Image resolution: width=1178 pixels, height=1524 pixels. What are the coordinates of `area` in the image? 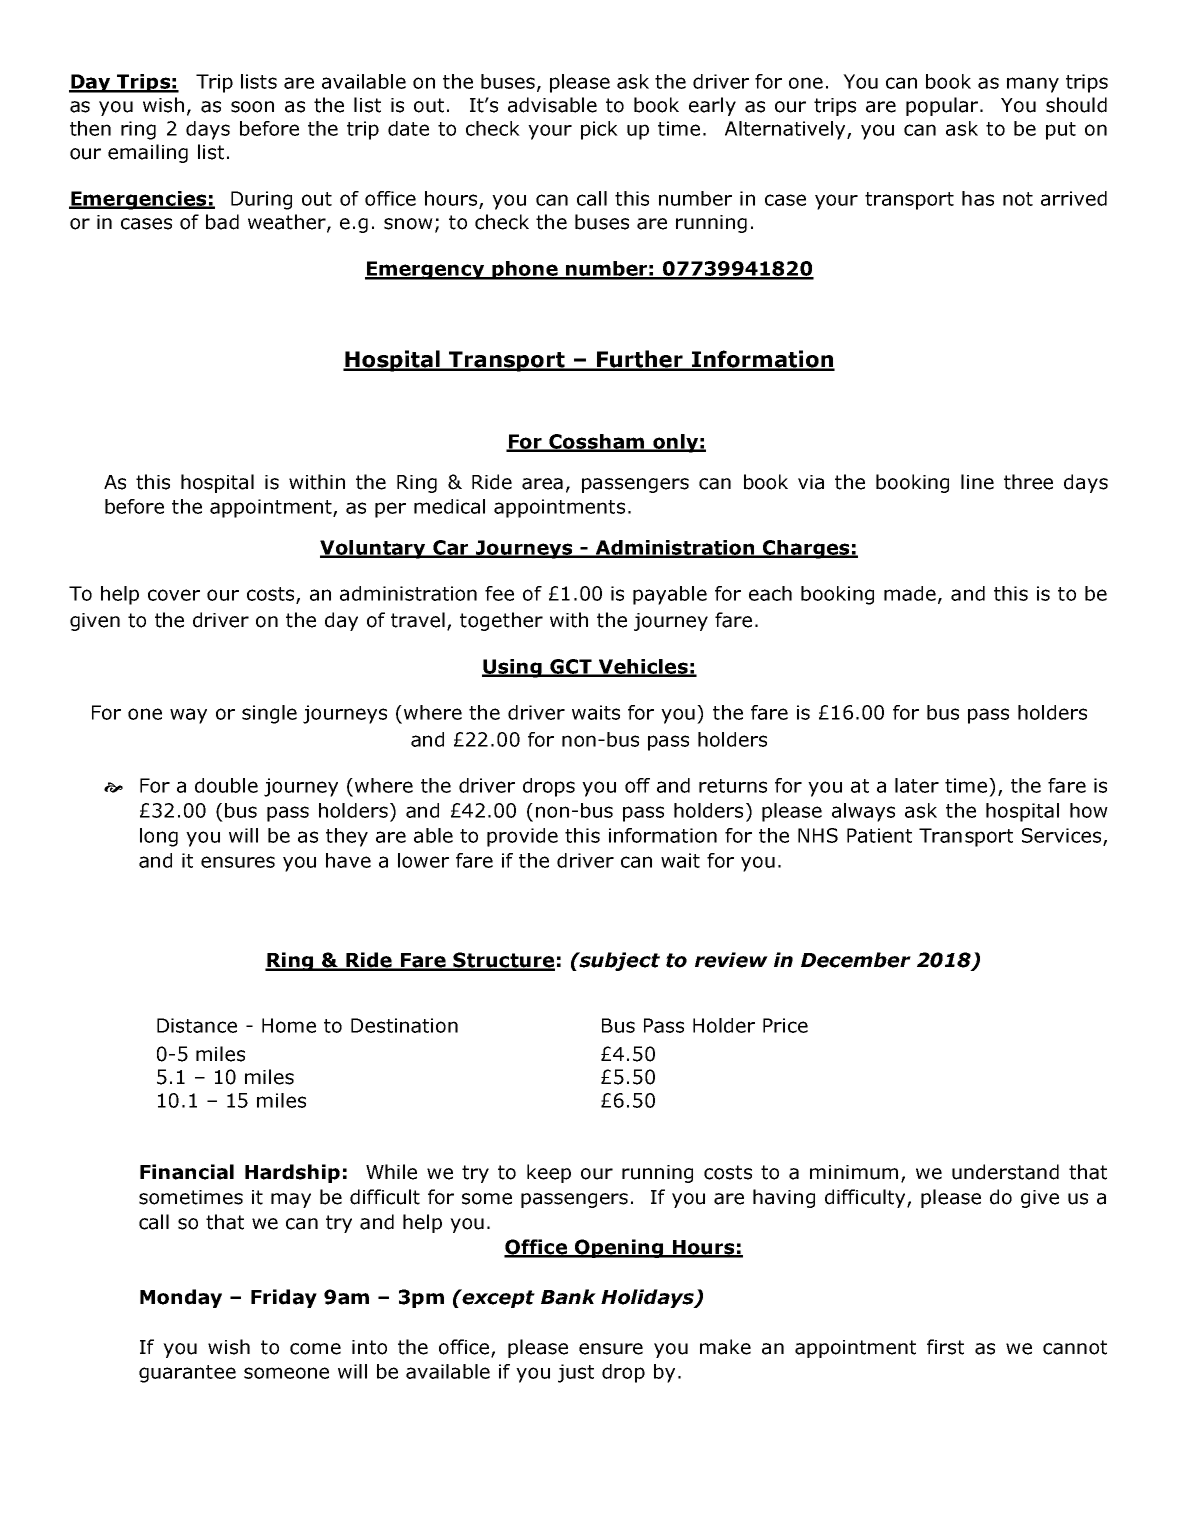 It's located at (542, 484).
